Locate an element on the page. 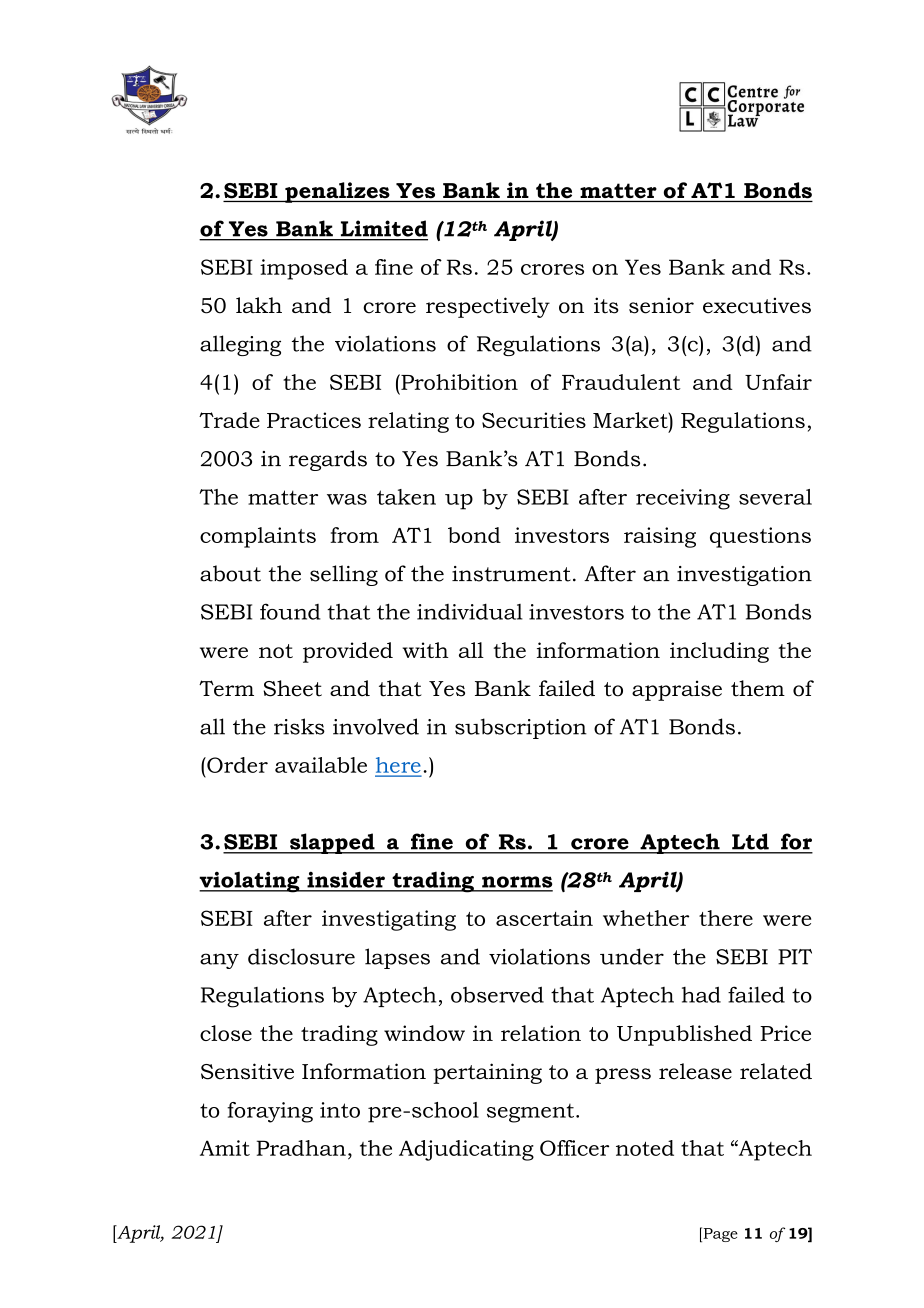 The image size is (924, 1308). executives is located at coordinates (757, 305).
